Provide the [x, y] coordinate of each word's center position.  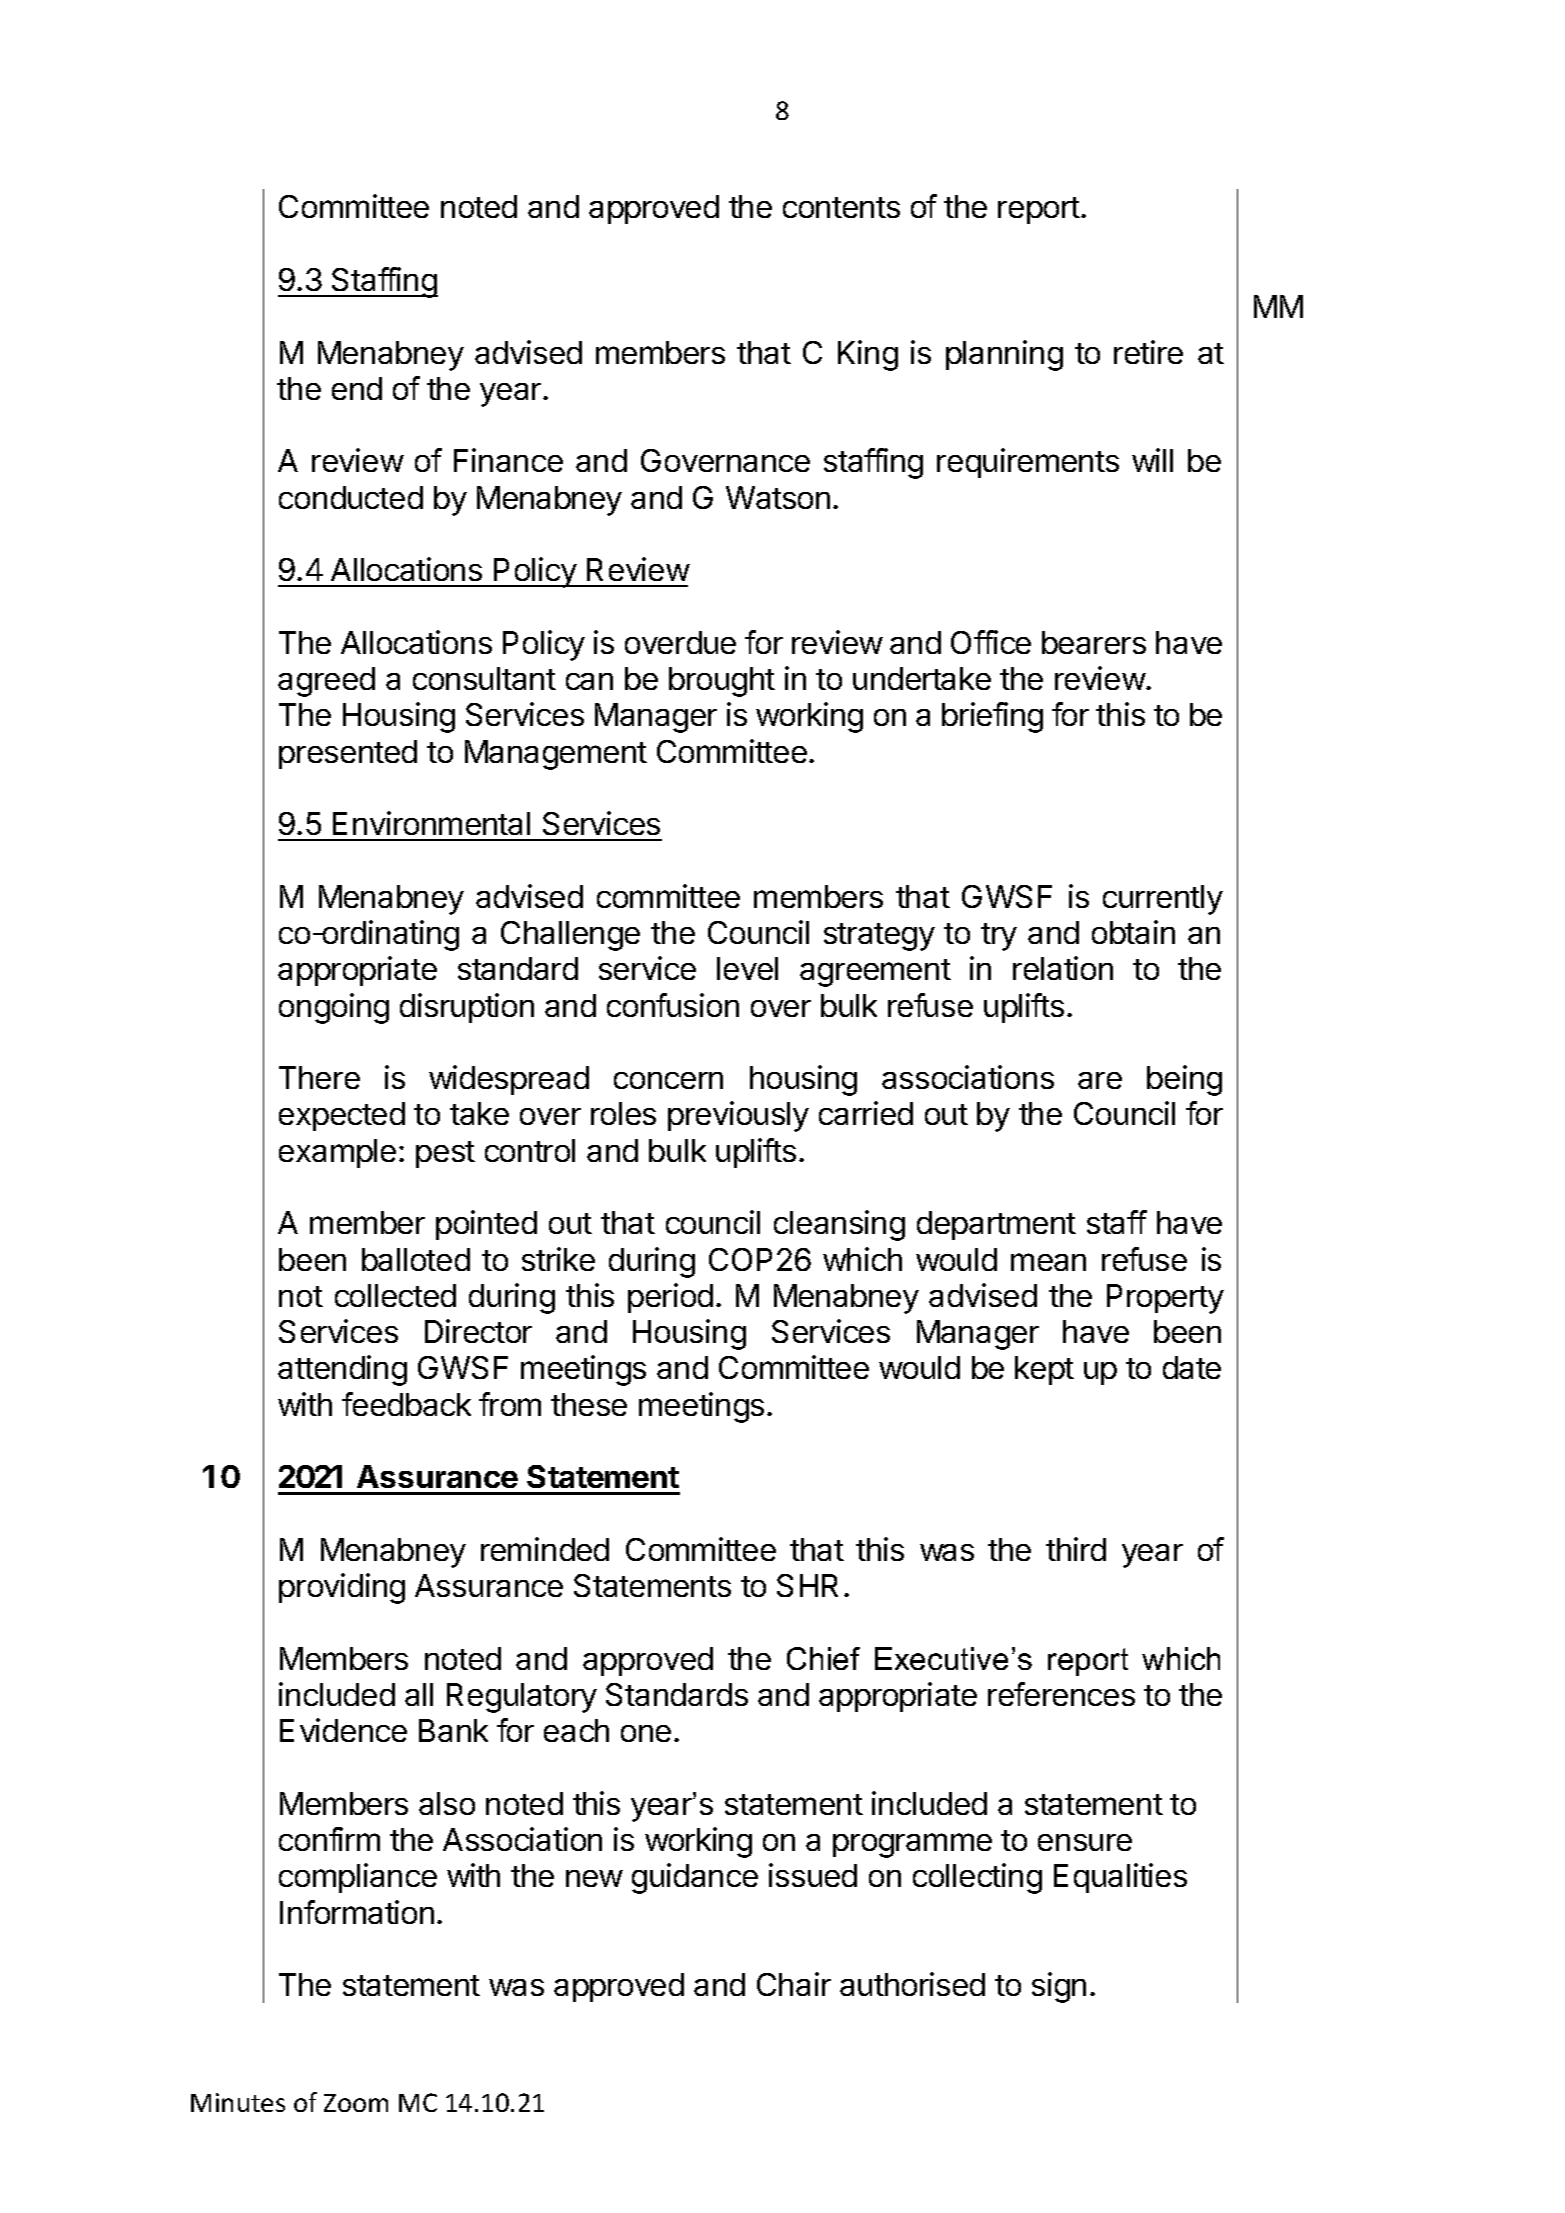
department [996, 1225]
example [337, 1153]
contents [841, 207]
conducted [351, 497]
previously [738, 1116]
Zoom [356, 2103]
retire [1148, 352]
